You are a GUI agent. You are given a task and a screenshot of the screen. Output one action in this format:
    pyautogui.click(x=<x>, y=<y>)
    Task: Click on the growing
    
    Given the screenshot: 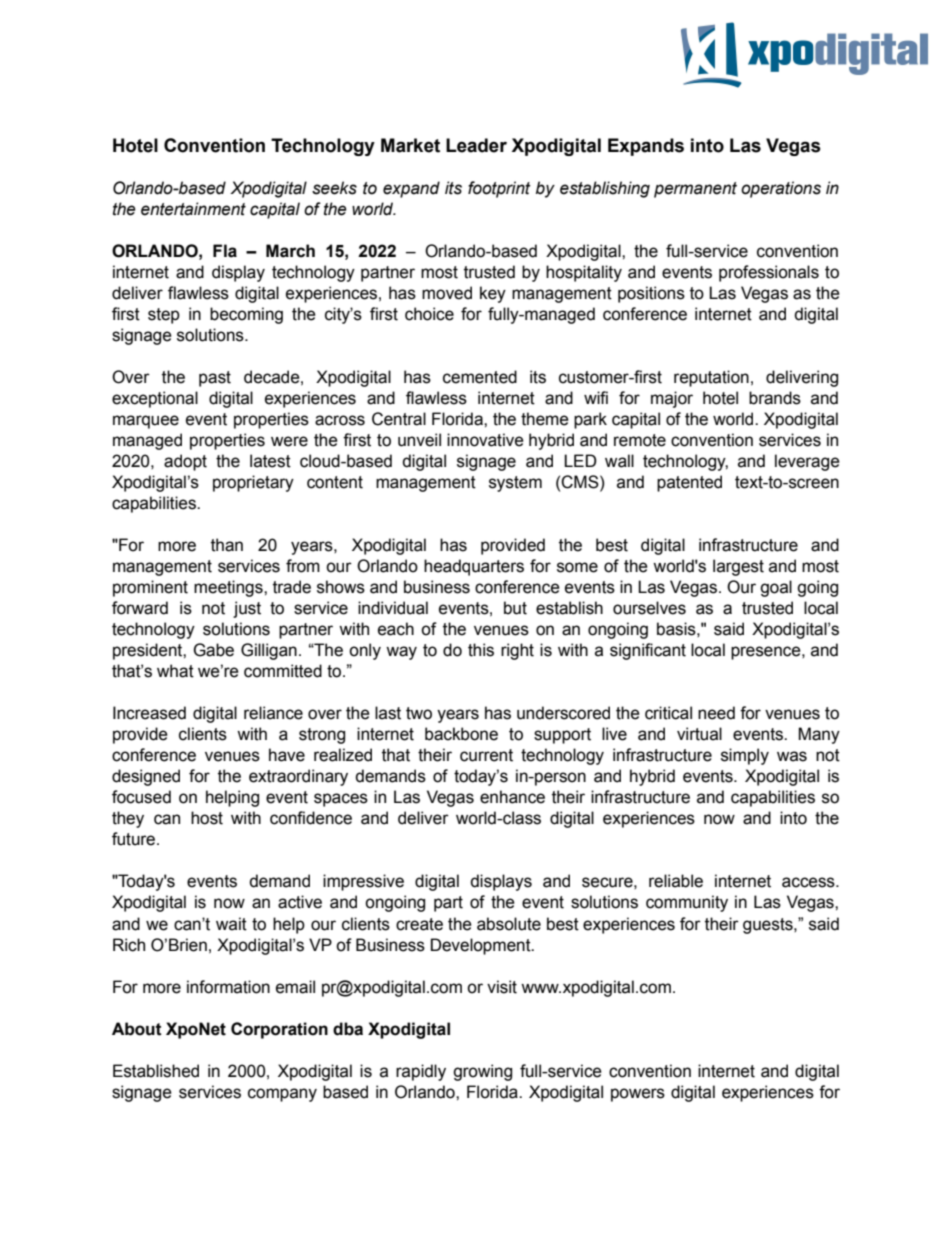 What is the action you would take?
    pyautogui.click(x=482, y=1072)
